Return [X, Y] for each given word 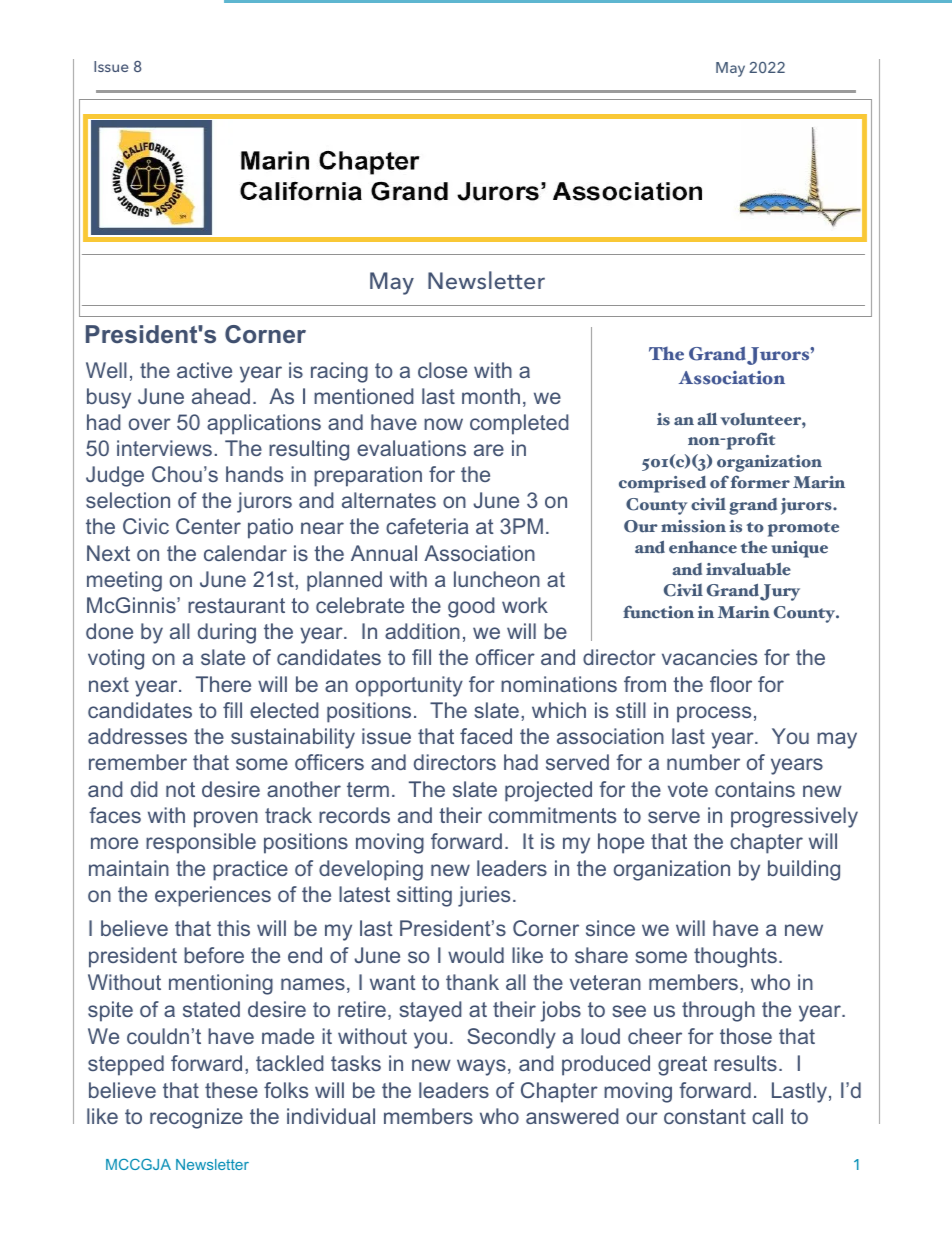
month [491, 396]
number [703, 762]
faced [486, 736]
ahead [221, 396]
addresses [137, 736]
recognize [196, 1118]
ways [481, 1067]
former [760, 482]
